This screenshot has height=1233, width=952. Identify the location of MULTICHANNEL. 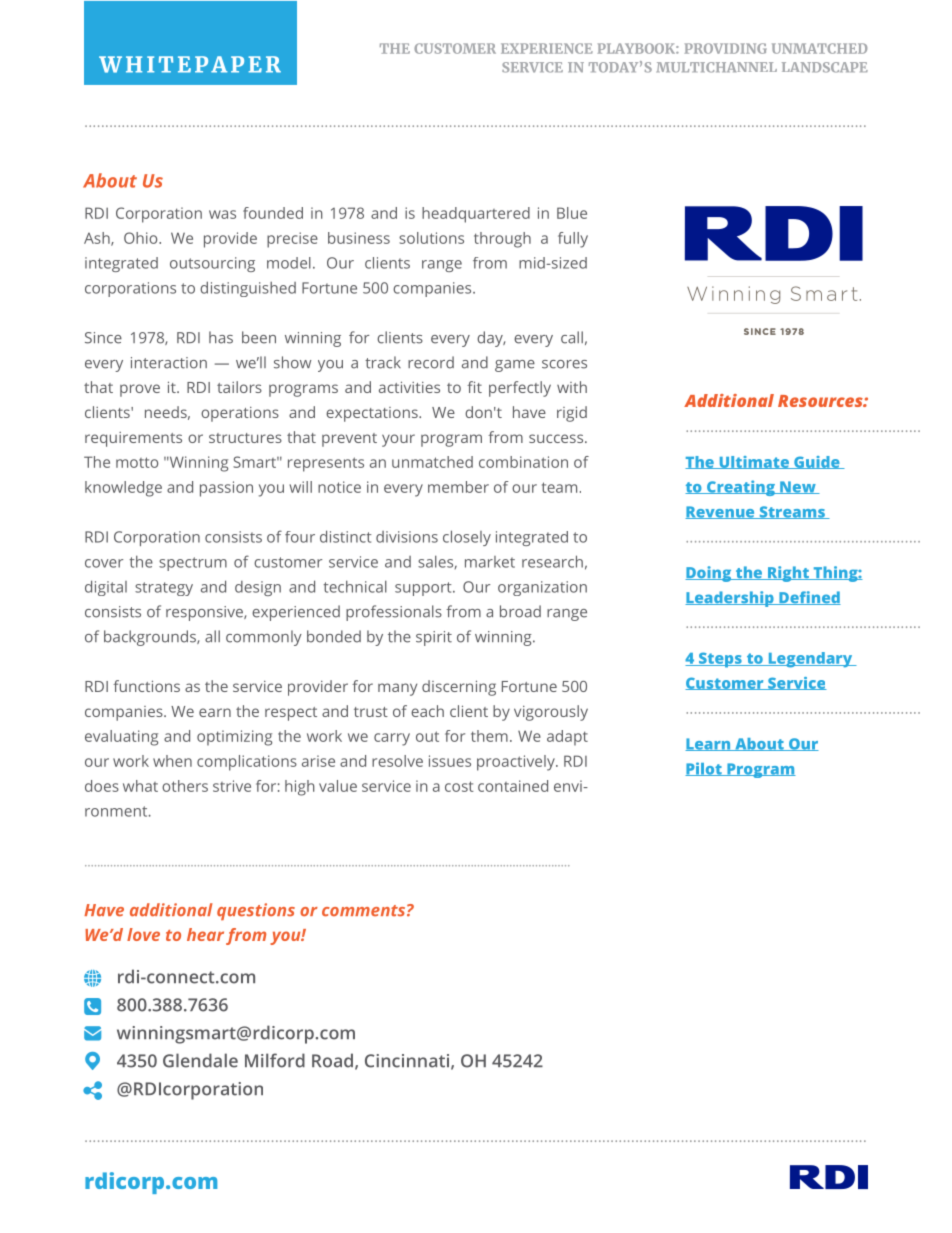
(717, 67).
